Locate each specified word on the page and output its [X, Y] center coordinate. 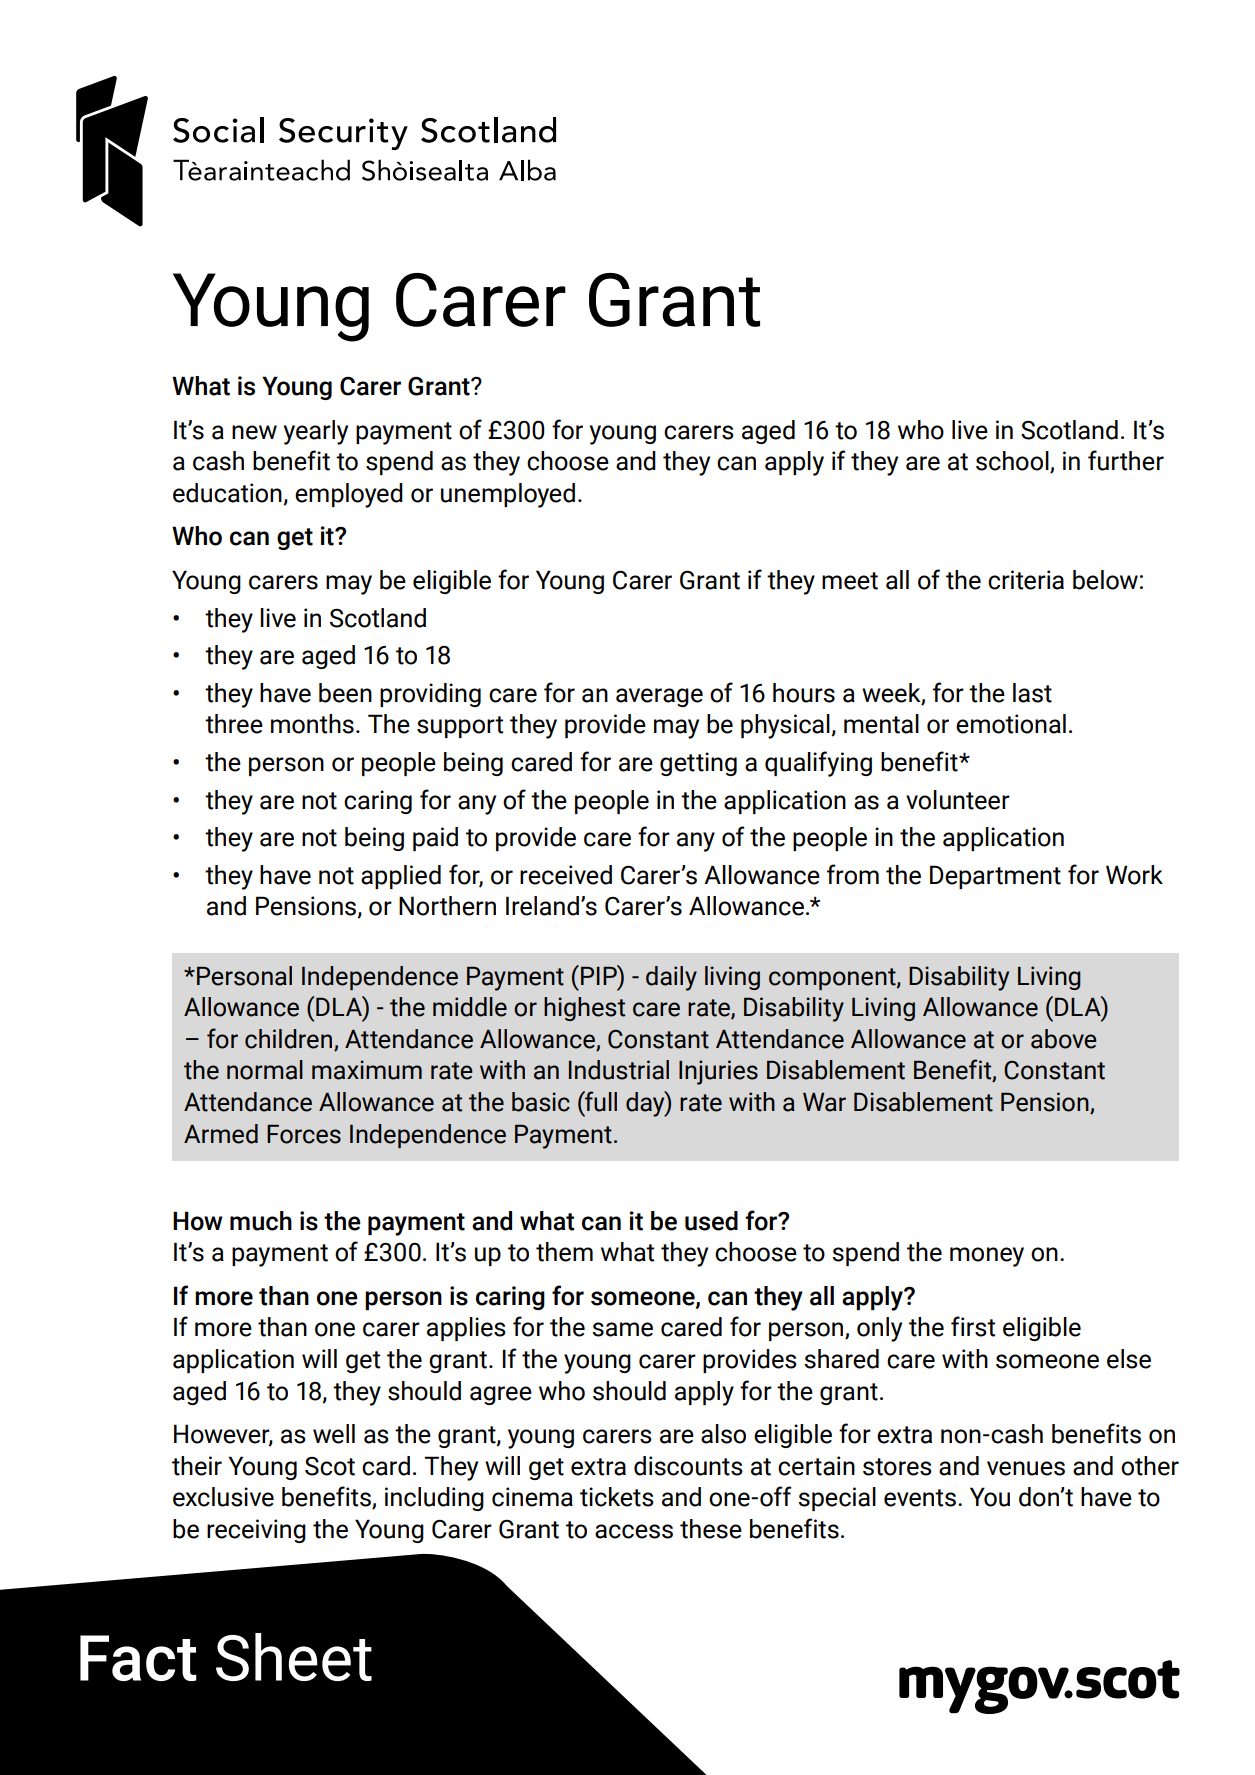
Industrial [619, 1070]
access [634, 1531]
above [1064, 1039]
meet [850, 581]
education [228, 494]
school [1013, 462]
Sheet [294, 1657]
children [290, 1040]
